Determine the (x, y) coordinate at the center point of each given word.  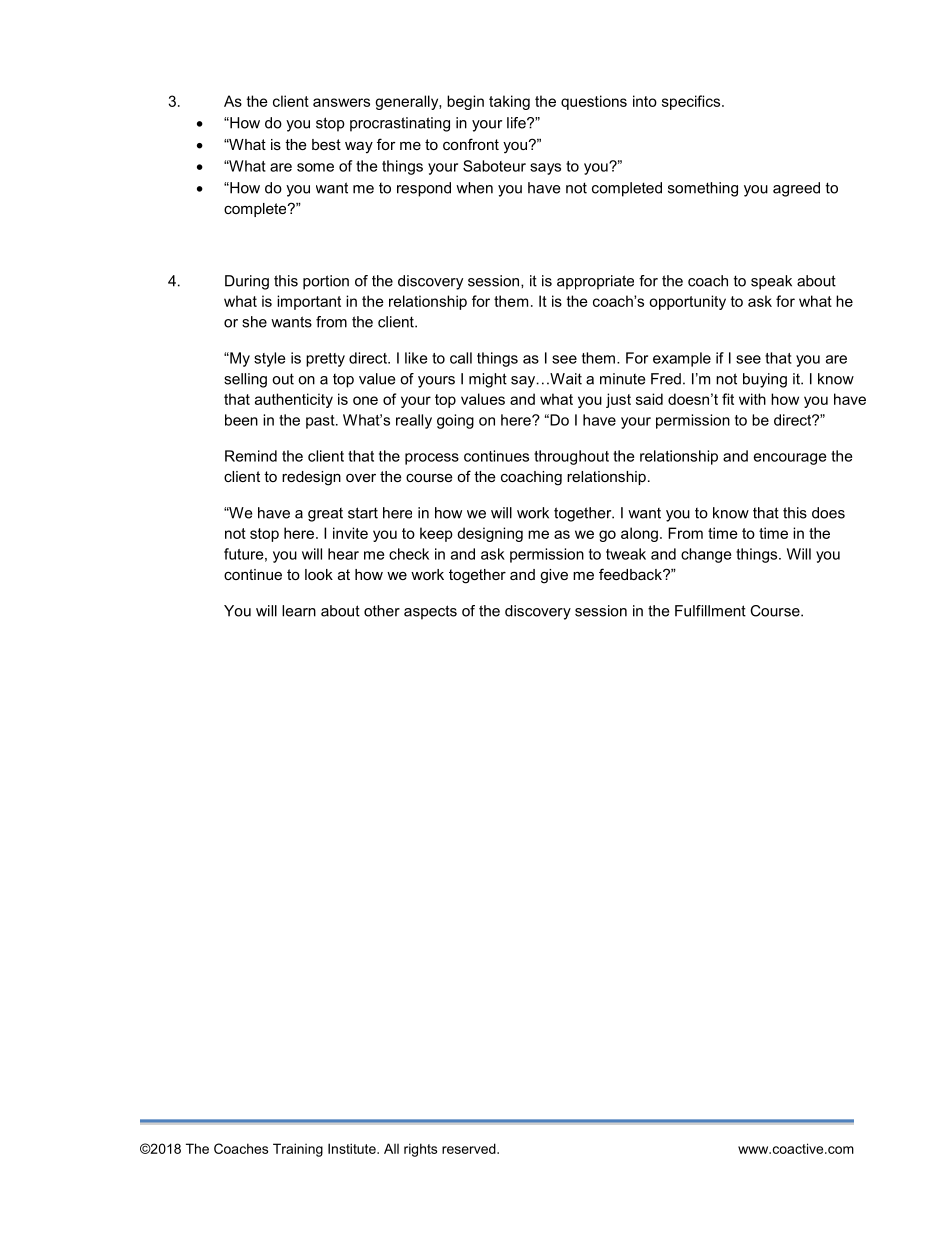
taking (509, 102)
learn (299, 611)
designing (490, 534)
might (488, 380)
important (309, 302)
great (325, 515)
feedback (631, 574)
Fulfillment (710, 611)
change (706, 555)
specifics (692, 102)
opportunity (687, 302)
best (326, 144)
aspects (430, 612)
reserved (470, 1148)
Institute (353, 1148)
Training (298, 1150)
